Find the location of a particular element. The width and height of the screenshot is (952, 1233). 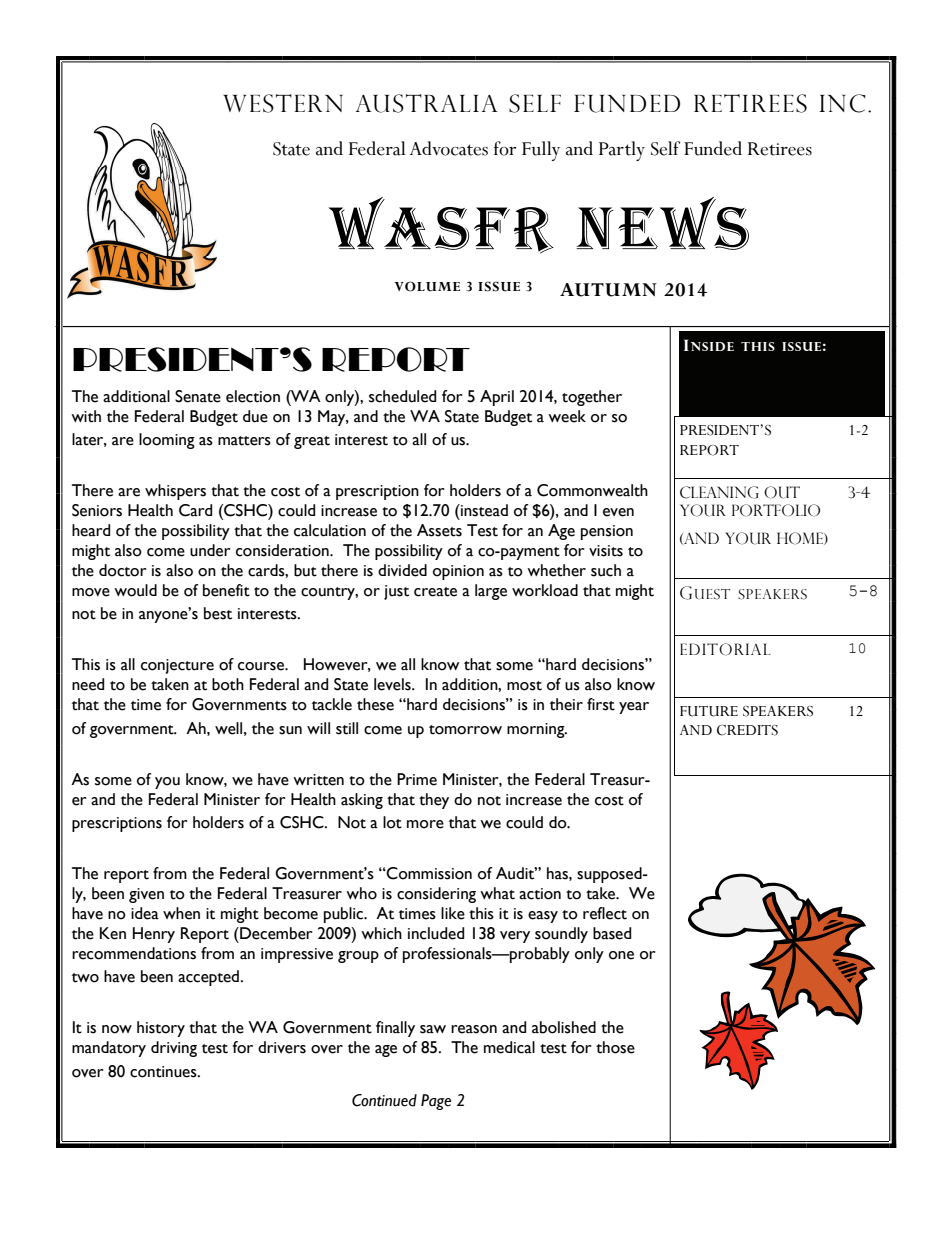

EDITORIAL is located at coordinates (725, 649).
